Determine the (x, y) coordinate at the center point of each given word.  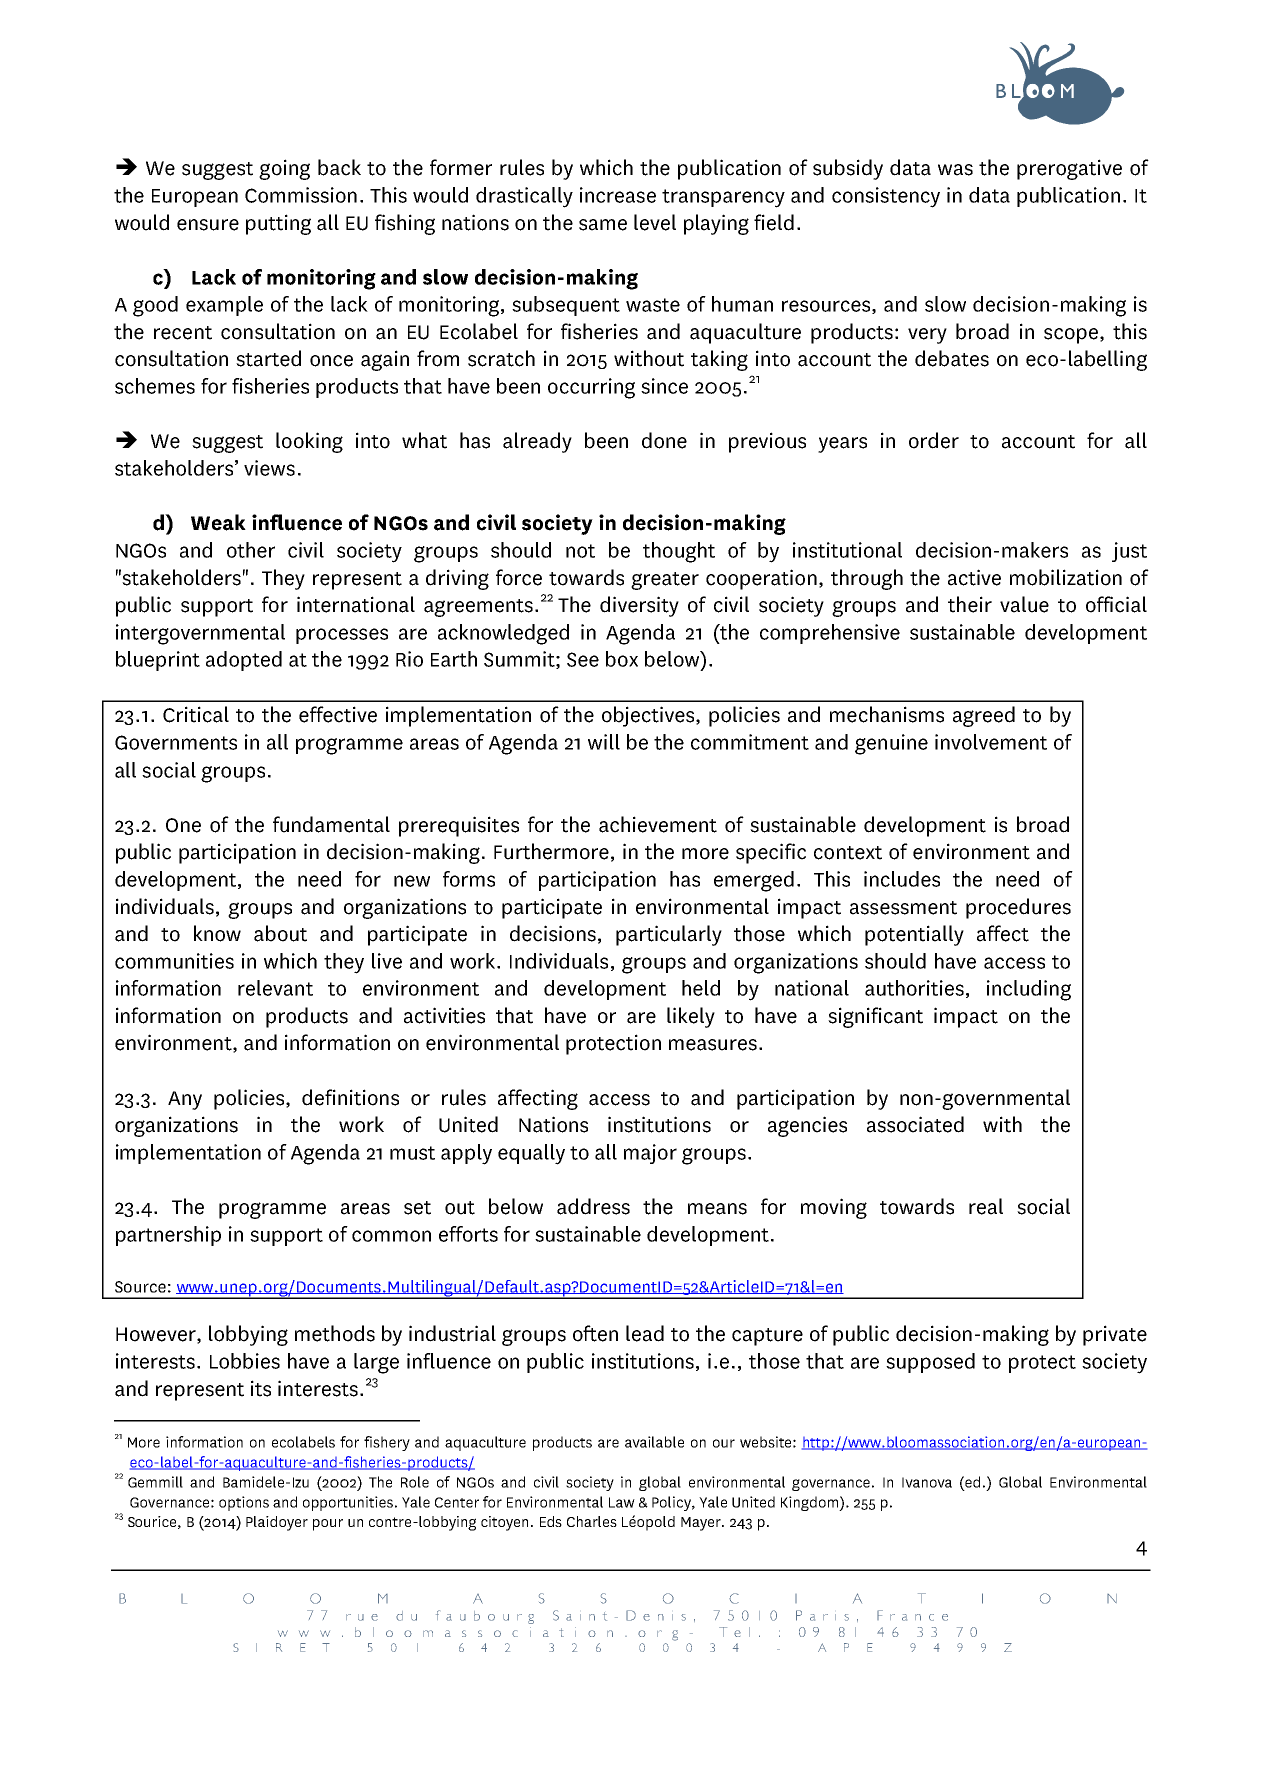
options (244, 1503)
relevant (275, 988)
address (593, 1206)
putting (278, 224)
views (269, 468)
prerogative (1069, 169)
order (934, 440)
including (1029, 990)
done (664, 440)
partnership (168, 1236)
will (604, 742)
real (986, 1206)
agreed (984, 716)
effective (338, 714)
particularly (669, 935)
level (655, 222)
